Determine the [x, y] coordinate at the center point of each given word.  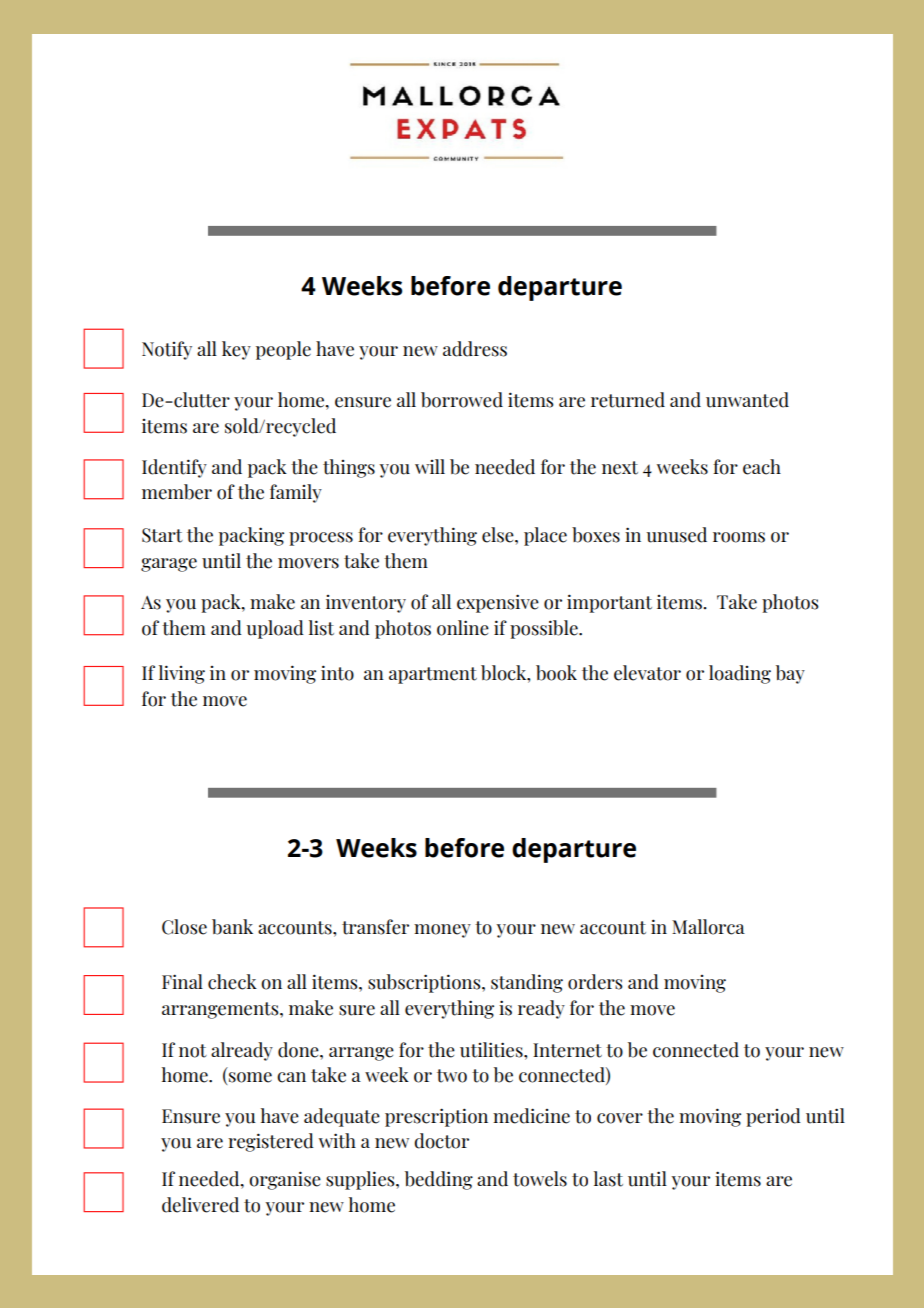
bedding [439, 1180]
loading [740, 674]
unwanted [747, 400]
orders [595, 982]
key [236, 350]
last [608, 1179]
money [442, 931]
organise [285, 1180]
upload [275, 629]
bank [232, 927]
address [475, 349]
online [463, 628]
